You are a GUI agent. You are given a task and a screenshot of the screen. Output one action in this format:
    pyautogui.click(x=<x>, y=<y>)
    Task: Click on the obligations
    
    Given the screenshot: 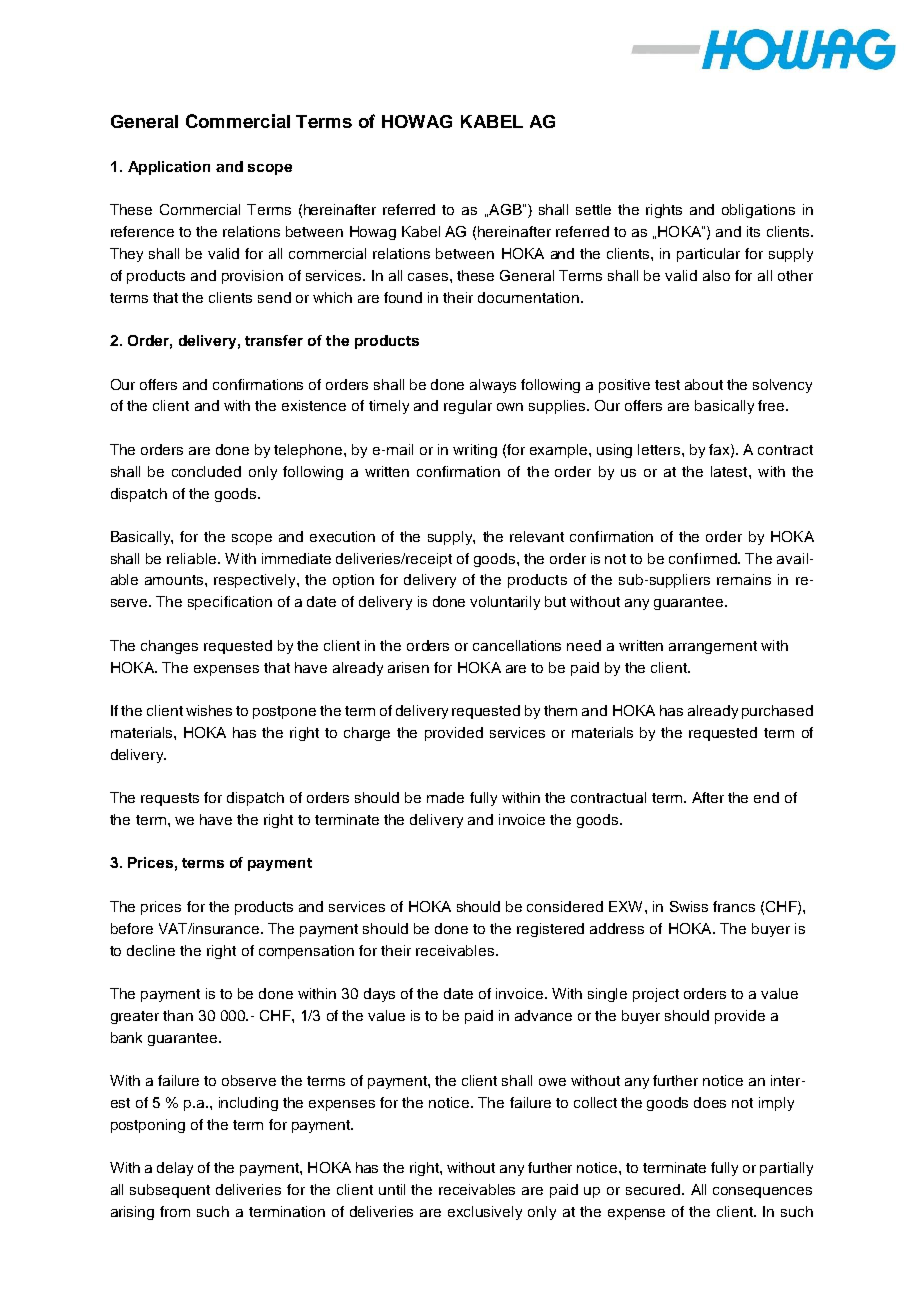 What is the action you would take?
    pyautogui.click(x=758, y=211)
